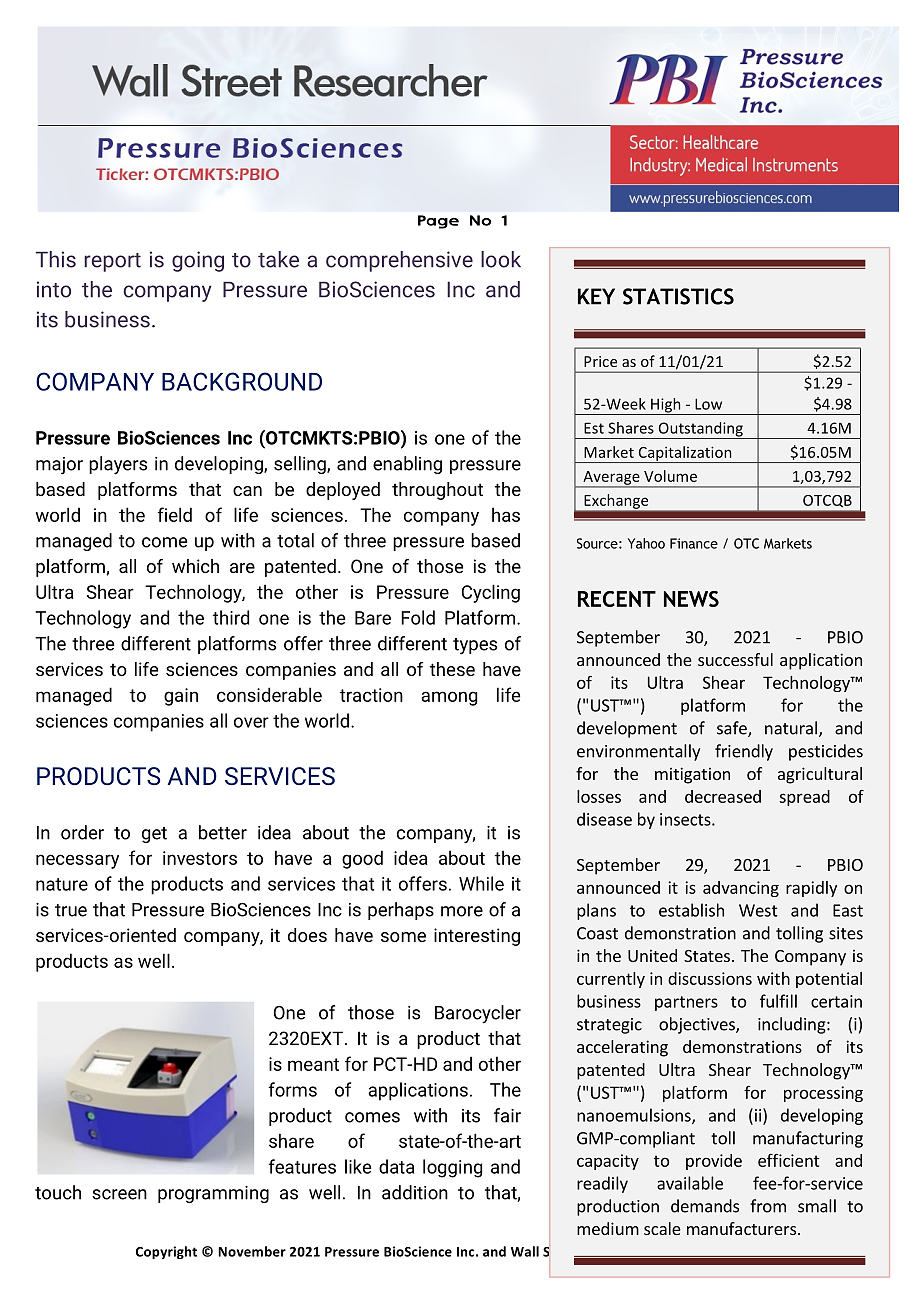 The width and height of the screenshot is (924, 1308). Describe the element at coordinates (741, 1228) in the screenshot. I see `manufacturers` at that location.
